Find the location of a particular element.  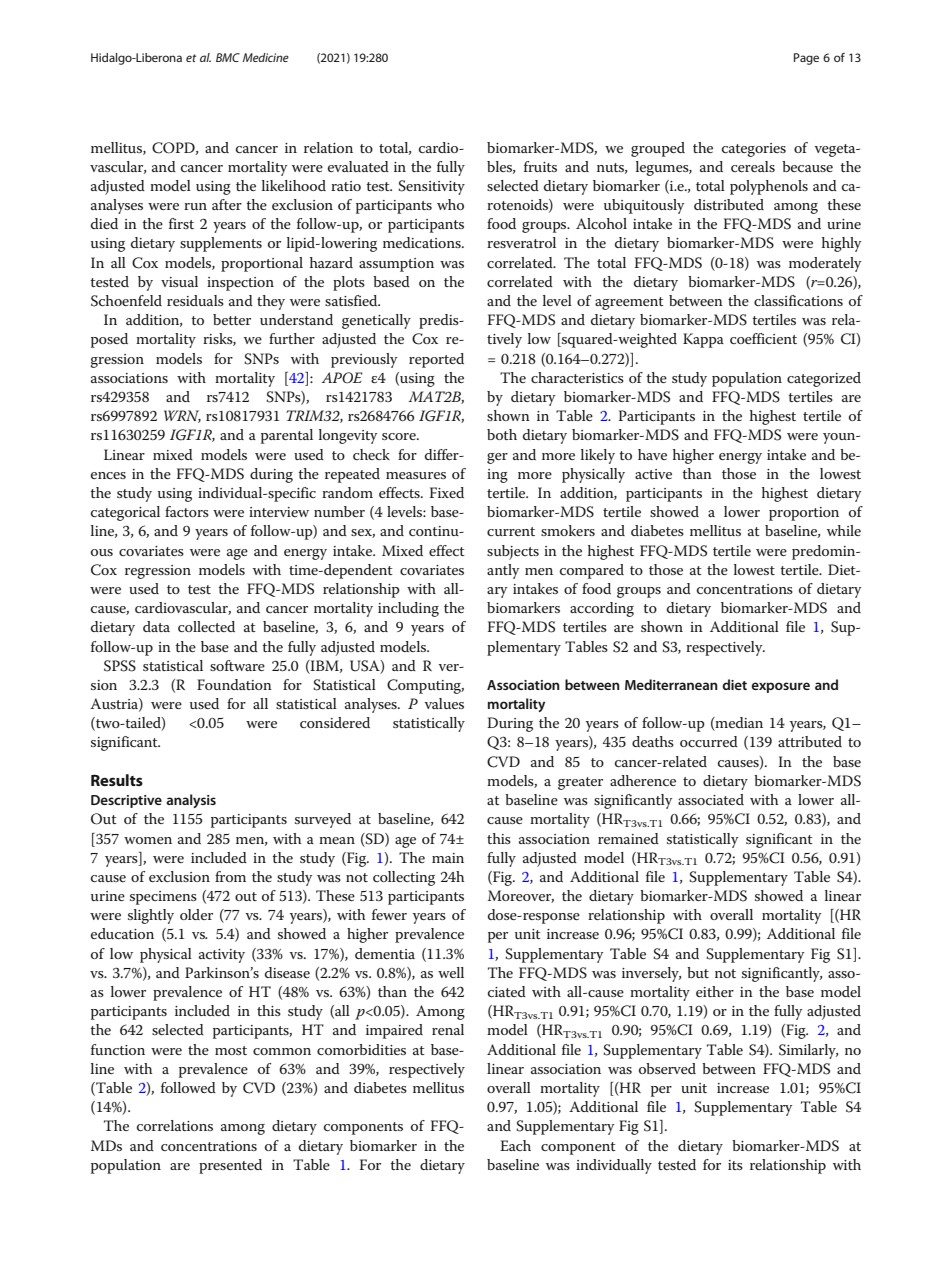

Page is located at coordinates (806, 59).
